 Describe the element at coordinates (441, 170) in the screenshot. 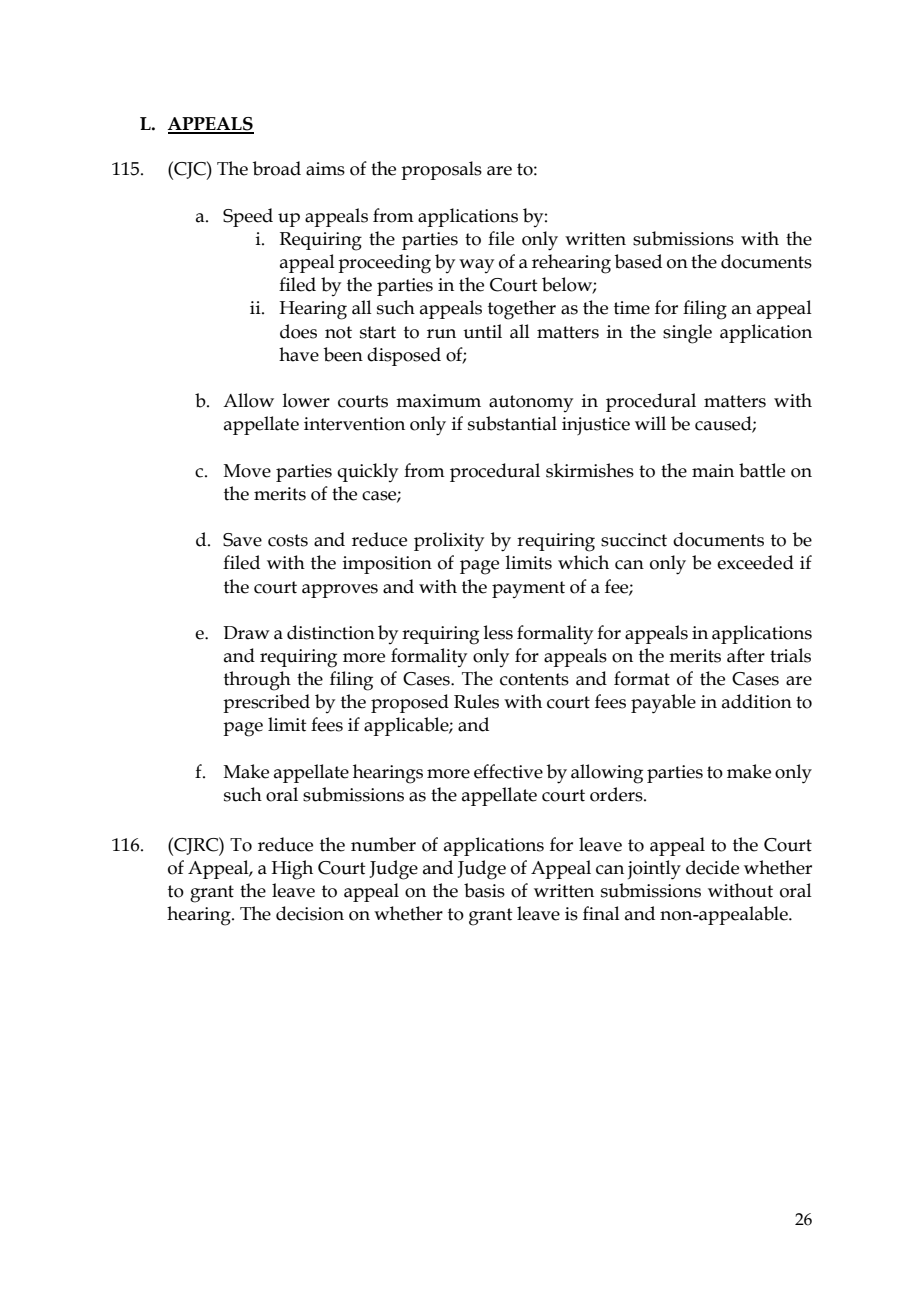

I see `proposals` at that location.
